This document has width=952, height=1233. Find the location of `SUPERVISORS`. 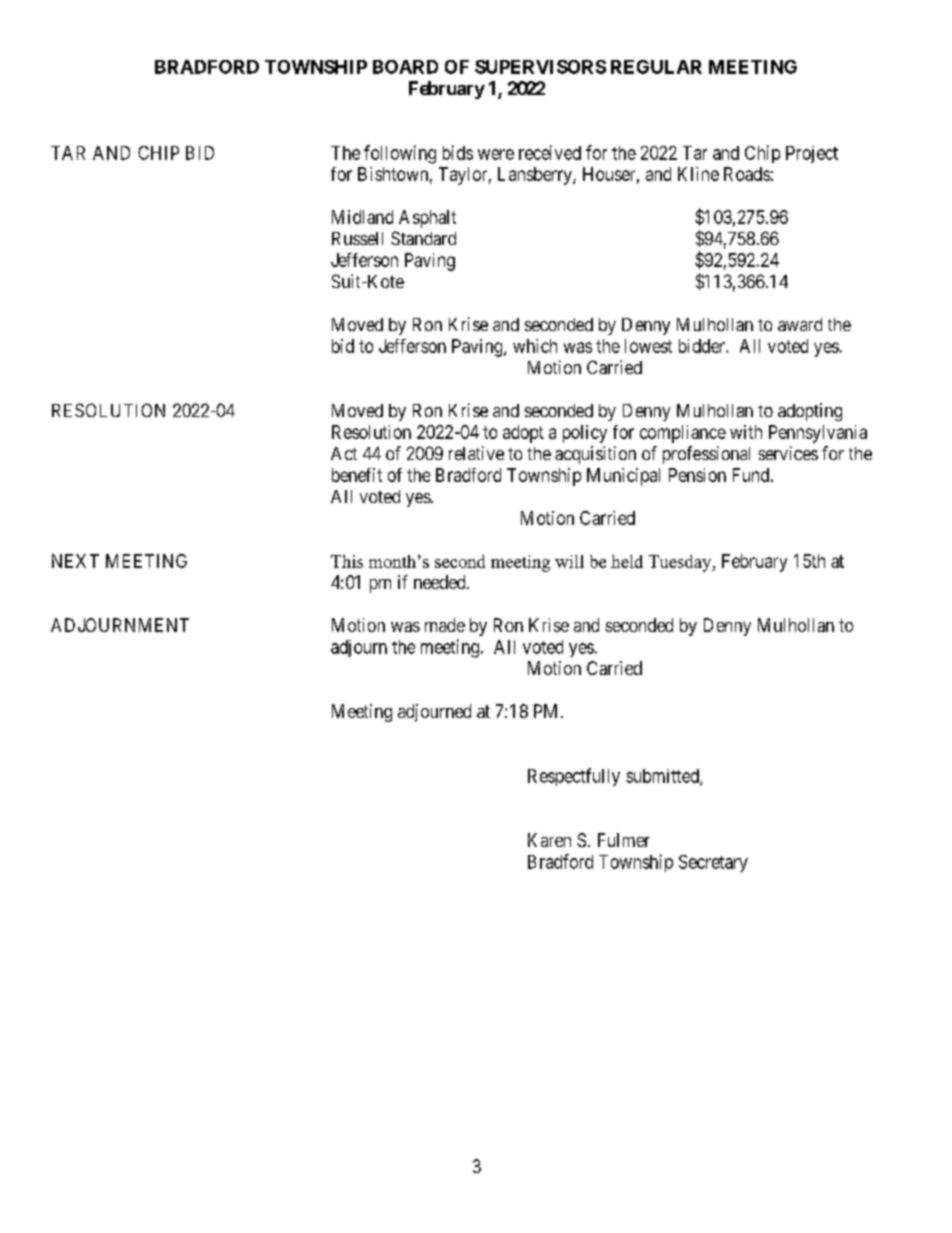

SUPERVISORS is located at coordinates (540, 67).
